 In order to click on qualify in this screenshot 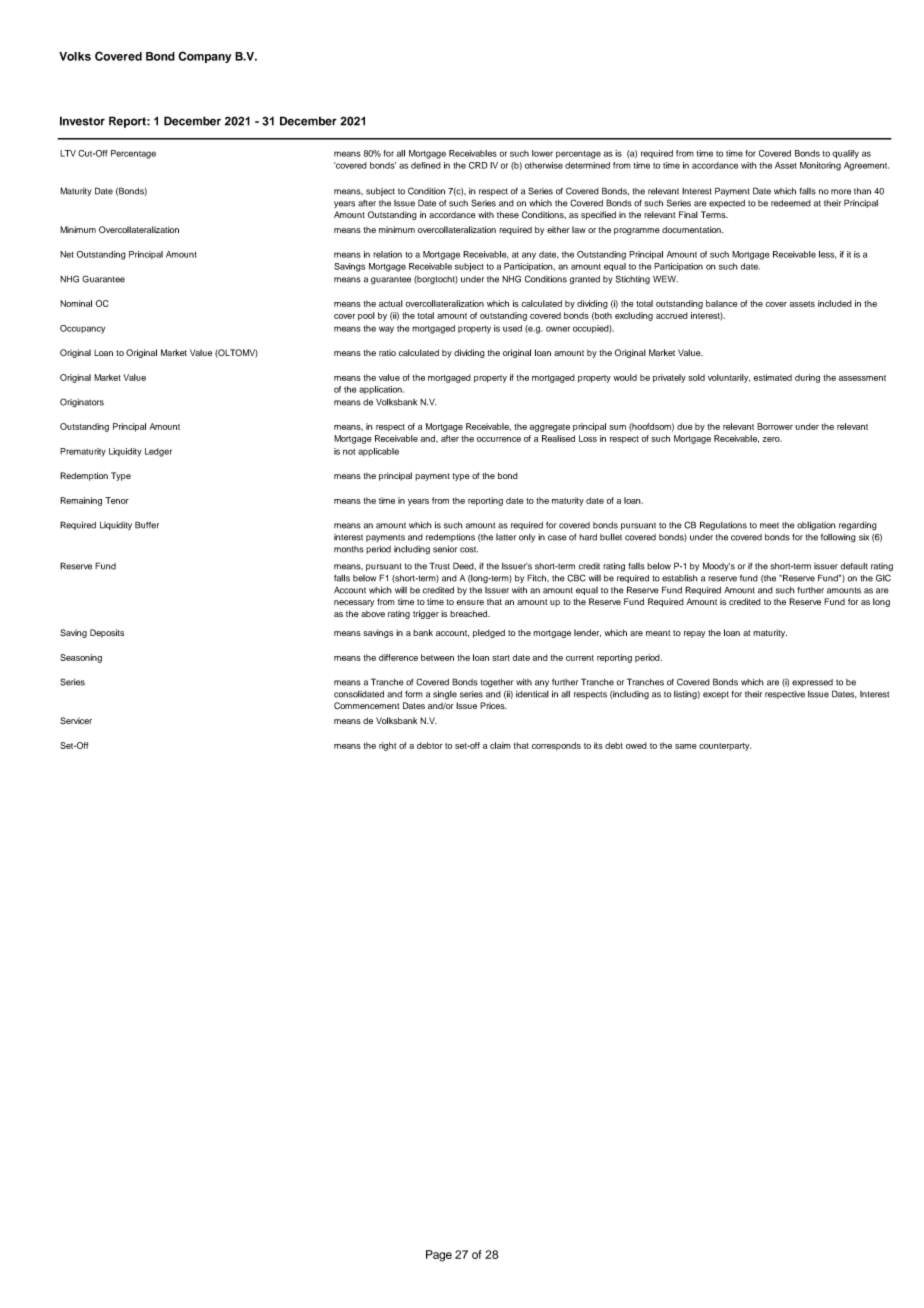, I will do `click(846, 154)`.
